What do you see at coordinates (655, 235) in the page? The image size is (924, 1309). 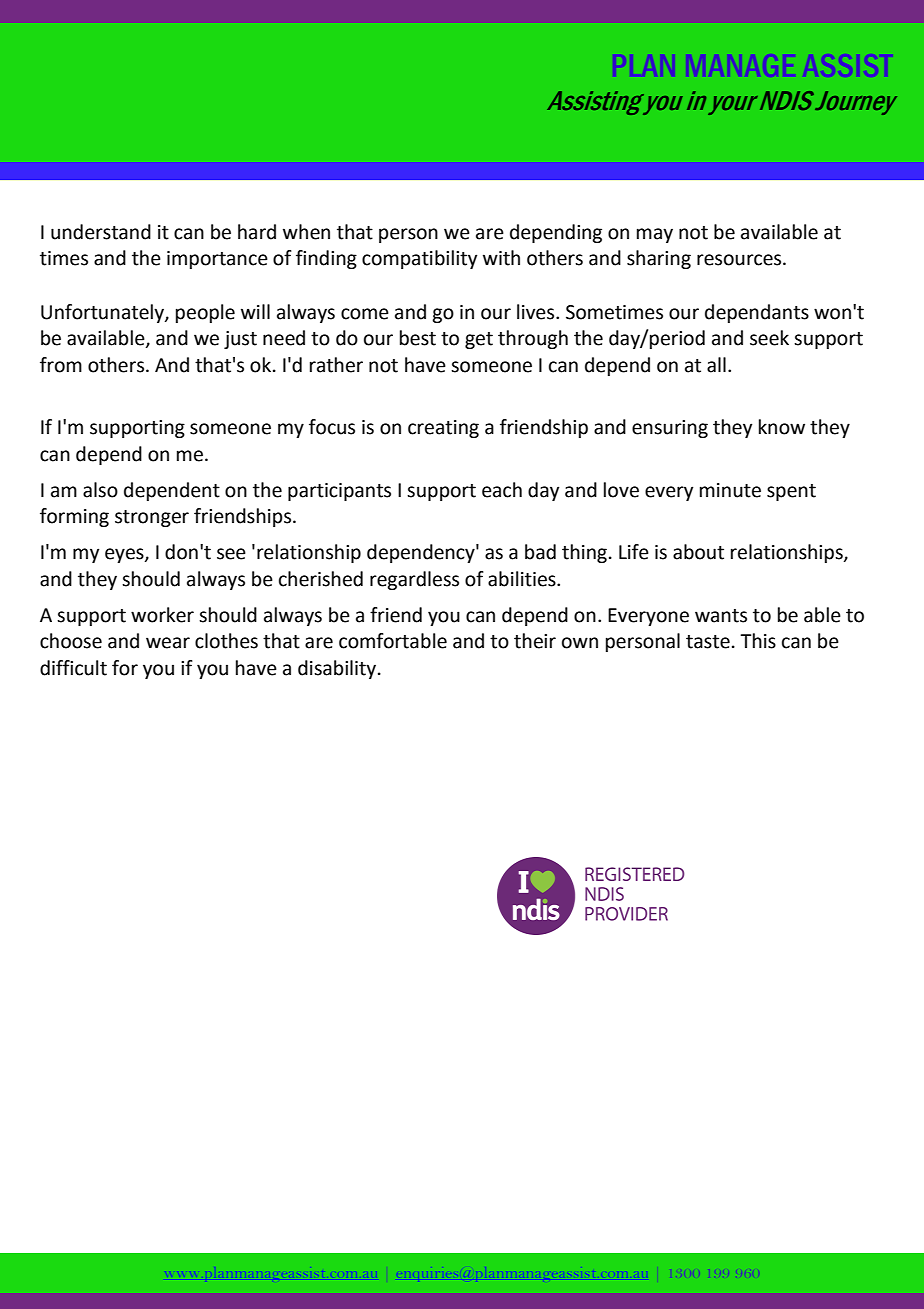 I see `may` at bounding box center [655, 235].
